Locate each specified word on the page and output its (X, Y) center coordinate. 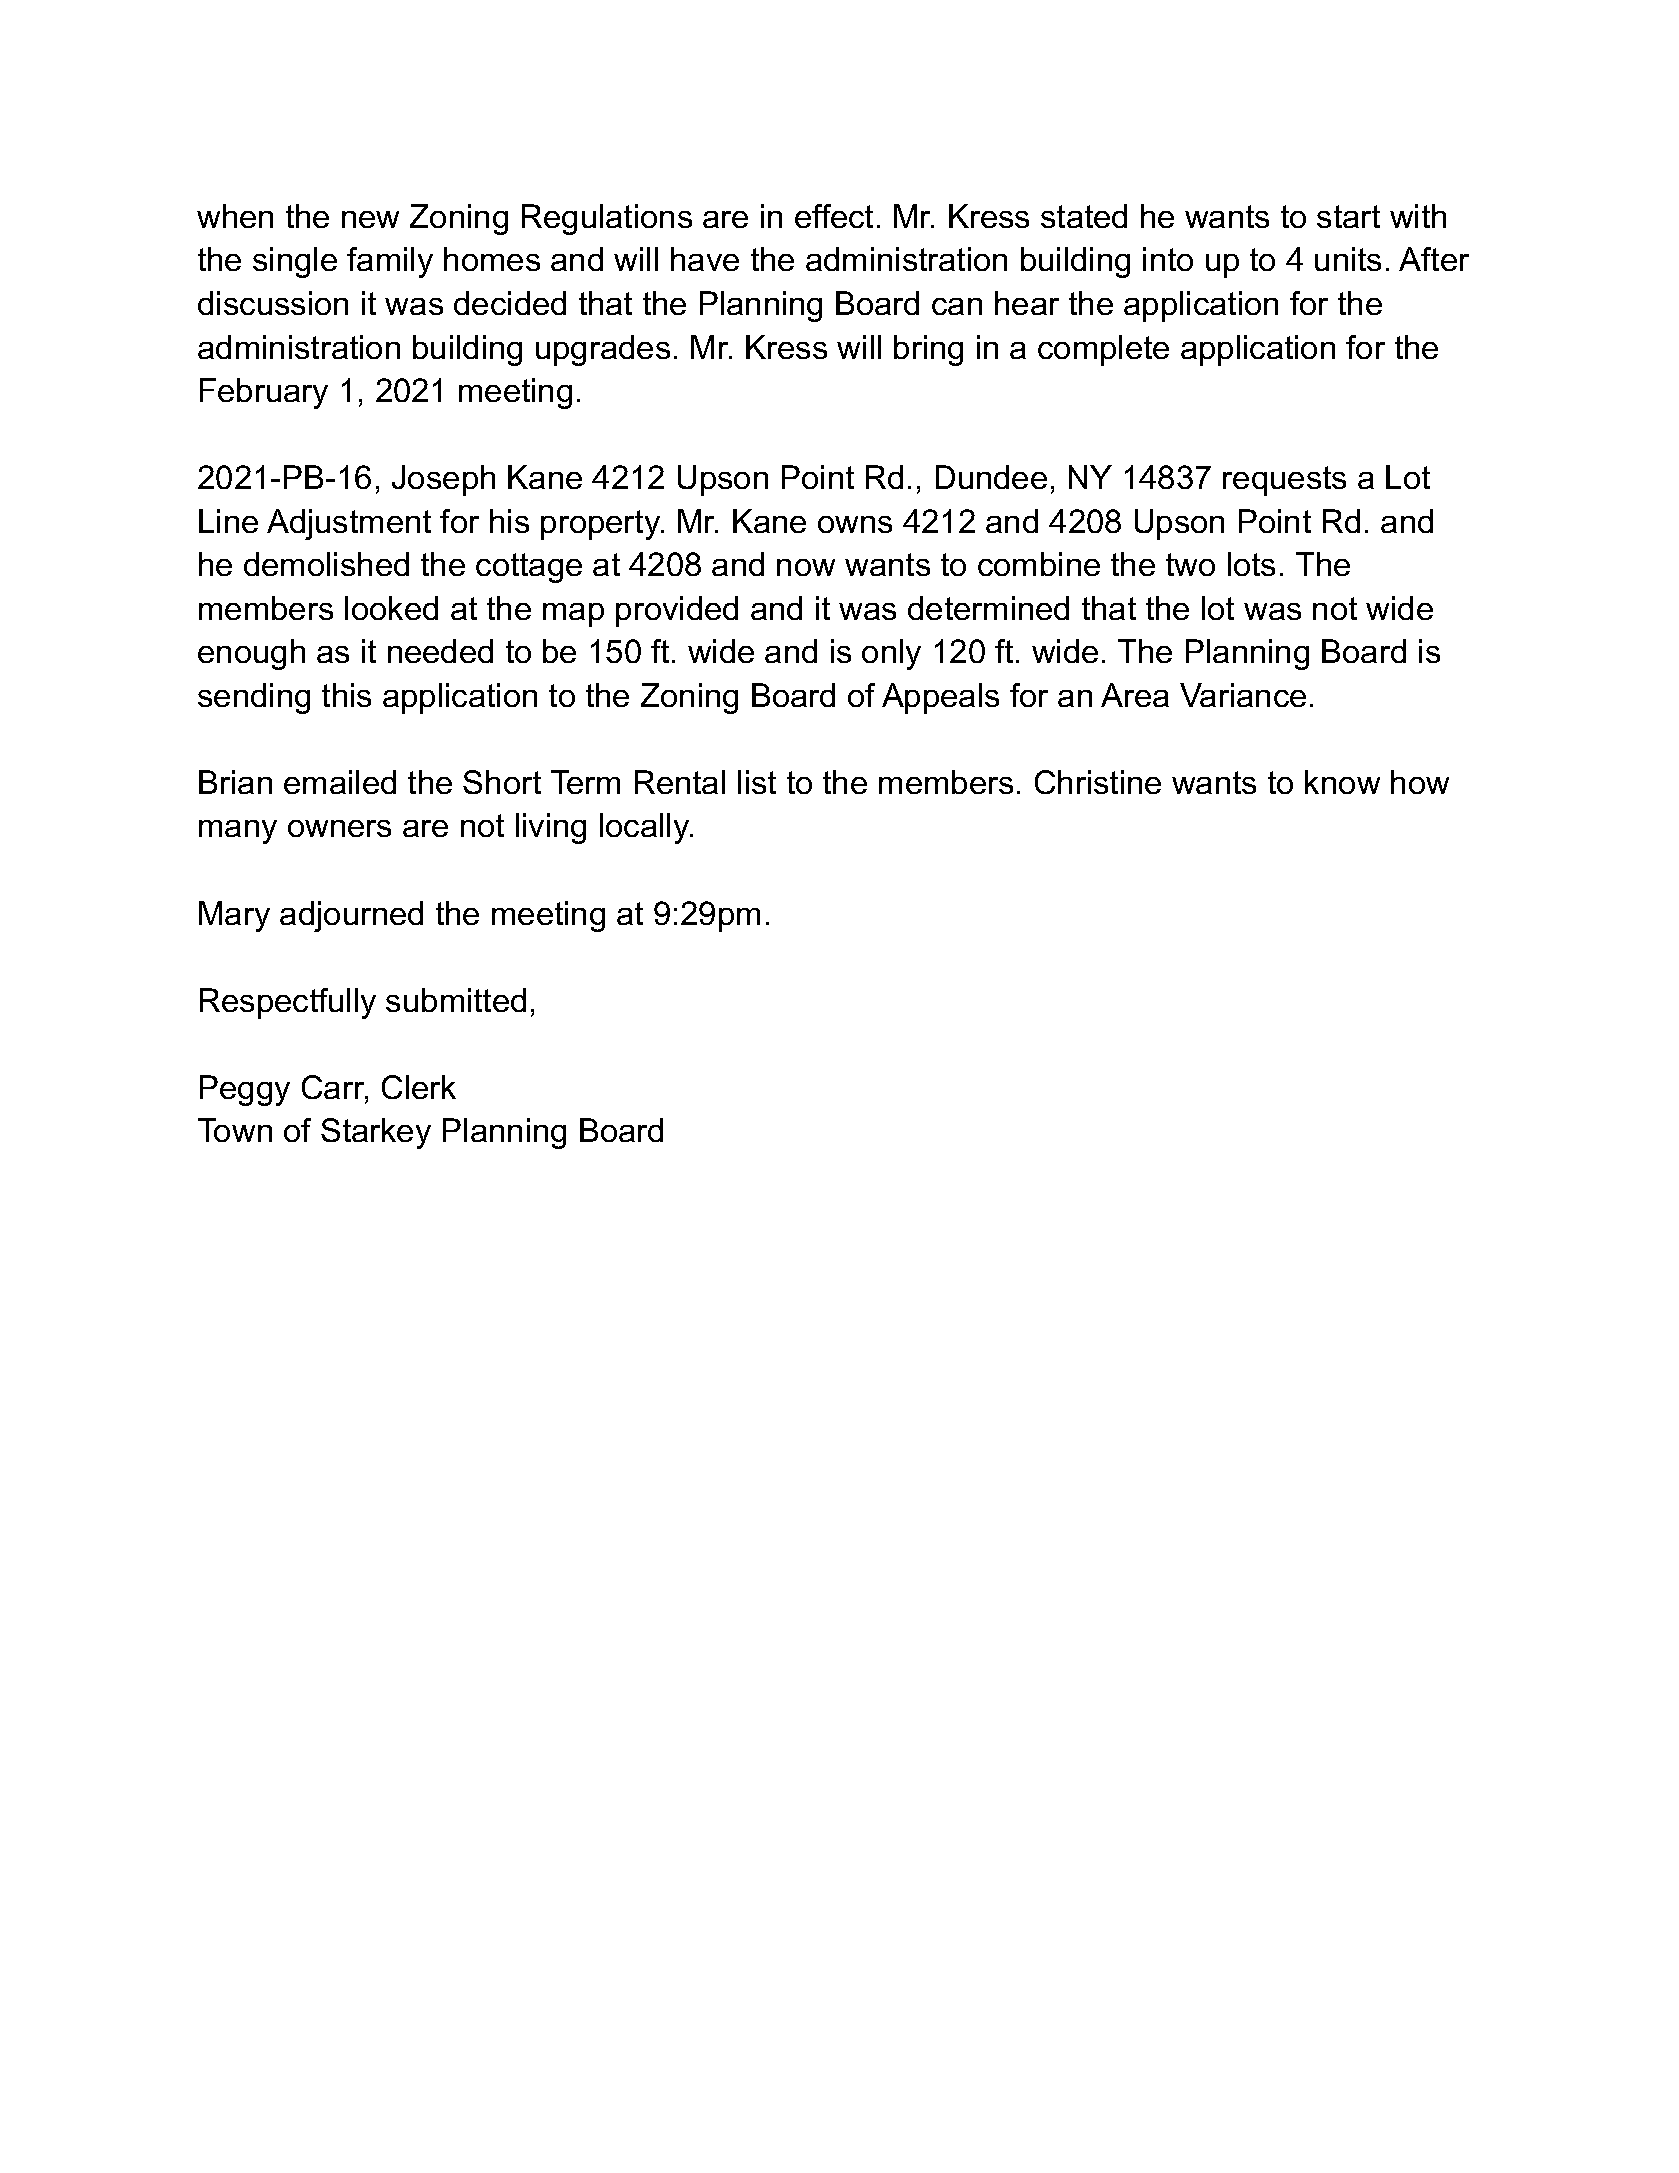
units (1348, 259)
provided (677, 611)
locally (646, 828)
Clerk (419, 1087)
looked (391, 608)
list (757, 782)
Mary (234, 916)
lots (1251, 564)
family (390, 262)
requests (1284, 481)
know (1342, 782)
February (264, 393)
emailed (340, 782)
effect (834, 216)
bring (928, 350)
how (1420, 782)
